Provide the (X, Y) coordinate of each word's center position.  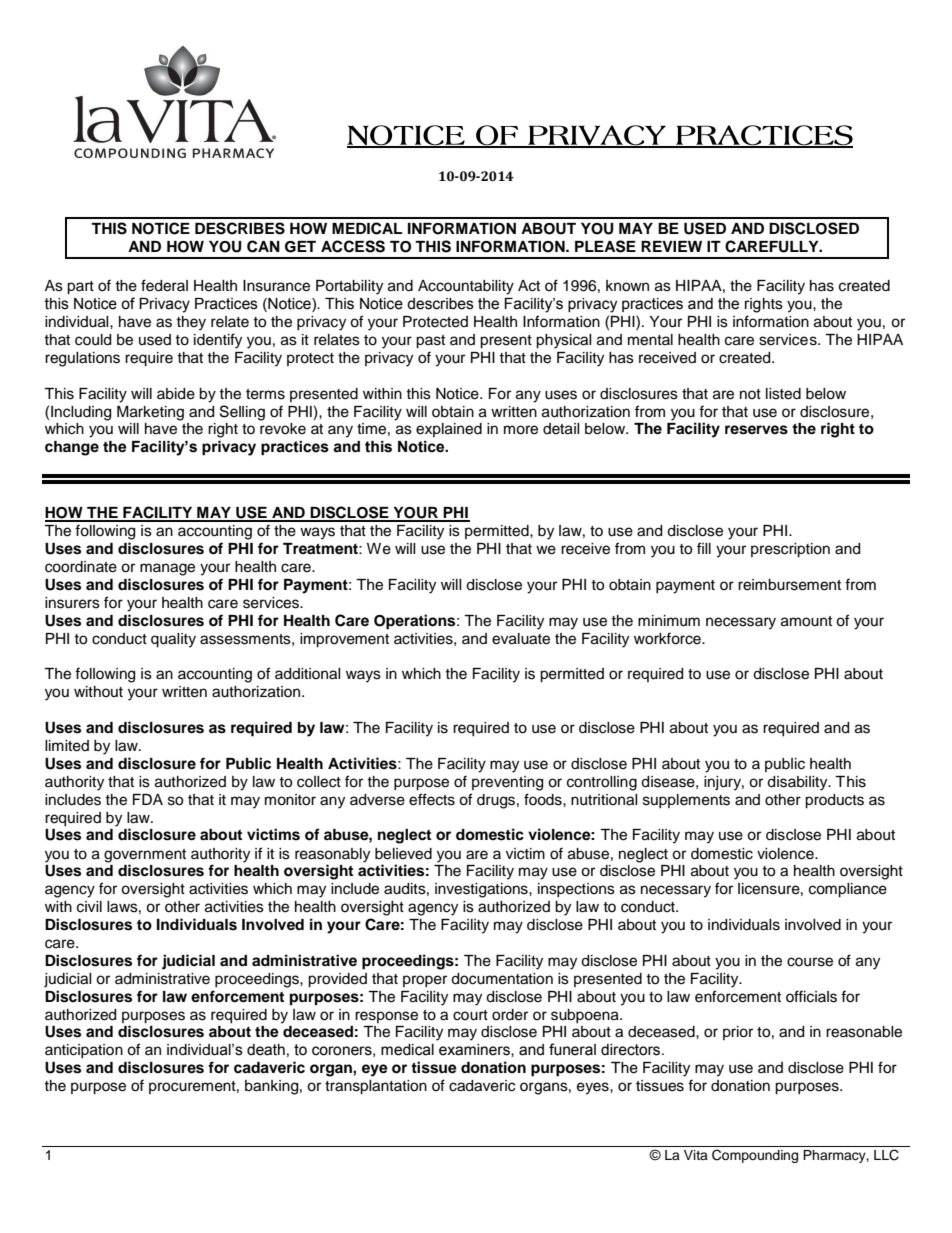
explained (449, 430)
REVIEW (671, 246)
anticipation (84, 1051)
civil (89, 907)
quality (173, 640)
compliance (848, 890)
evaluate (521, 639)
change (72, 448)
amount (806, 621)
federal (164, 285)
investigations (482, 890)
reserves (756, 430)
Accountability (466, 287)
